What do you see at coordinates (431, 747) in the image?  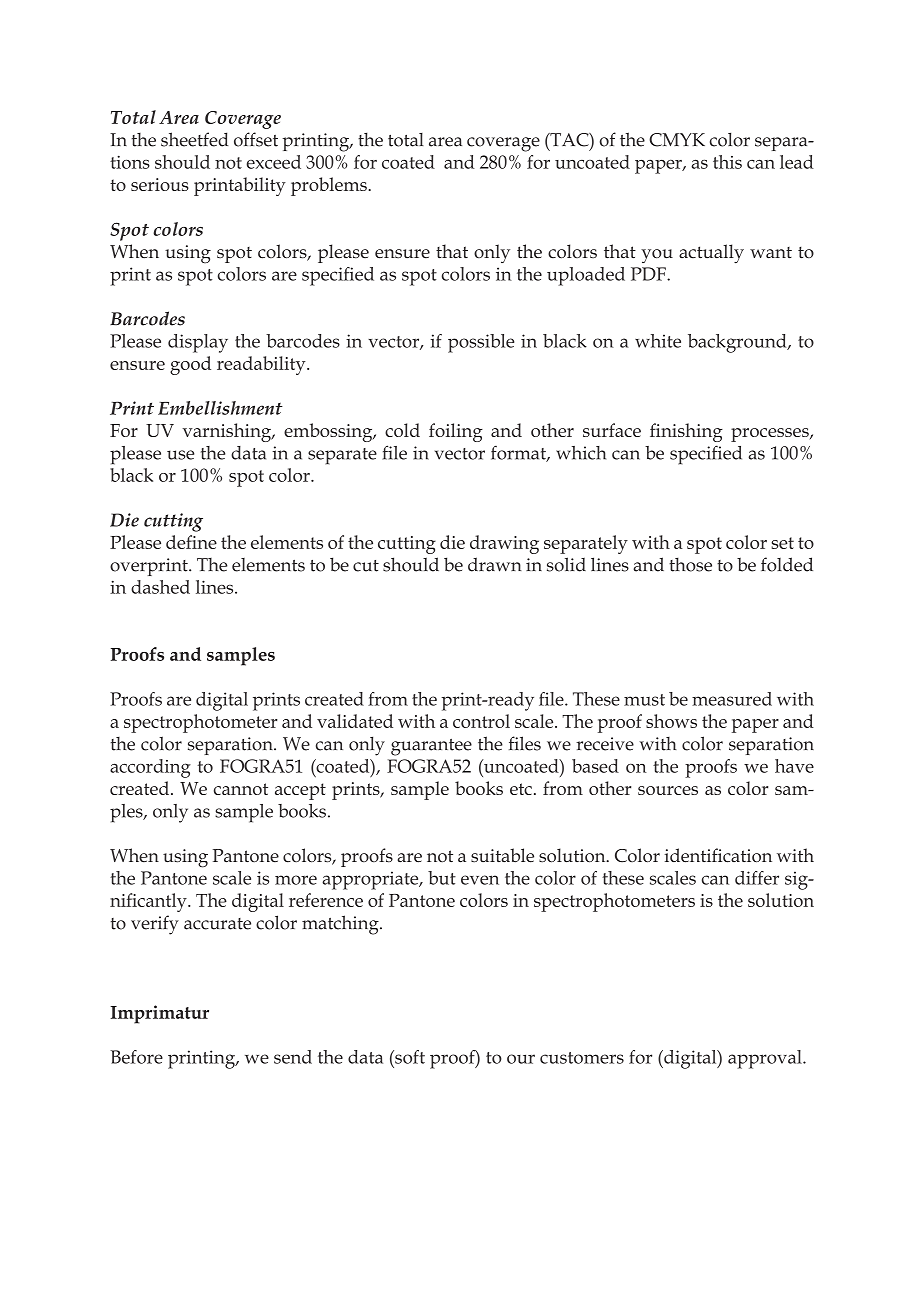 I see `guarantee` at bounding box center [431, 747].
